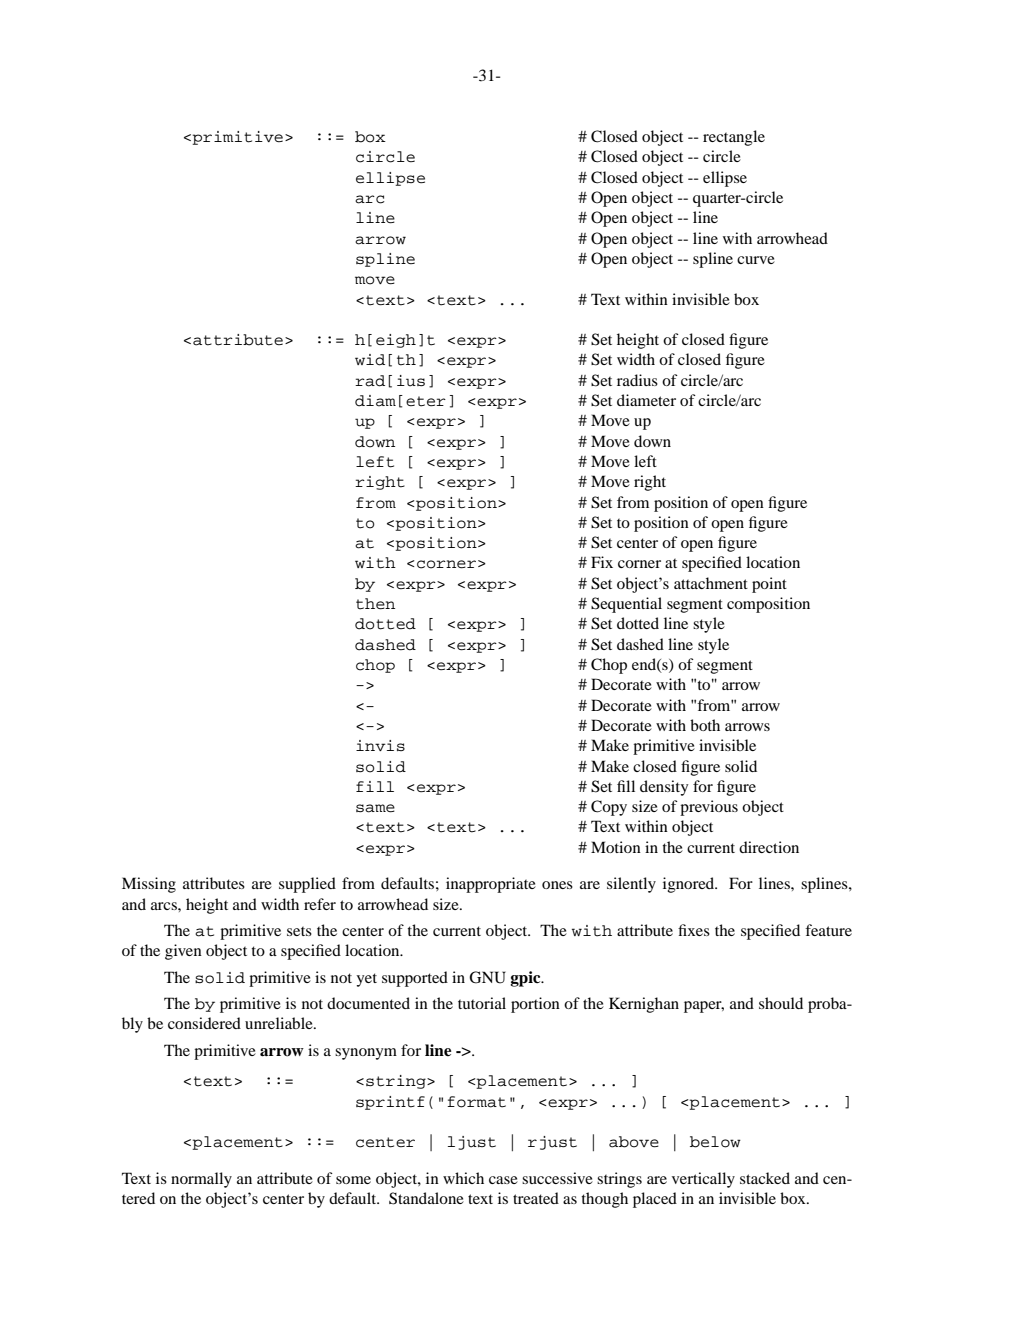 The image size is (1035, 1340). Describe the element at coordinates (637, 380) in the document. I see `radius` at that location.
